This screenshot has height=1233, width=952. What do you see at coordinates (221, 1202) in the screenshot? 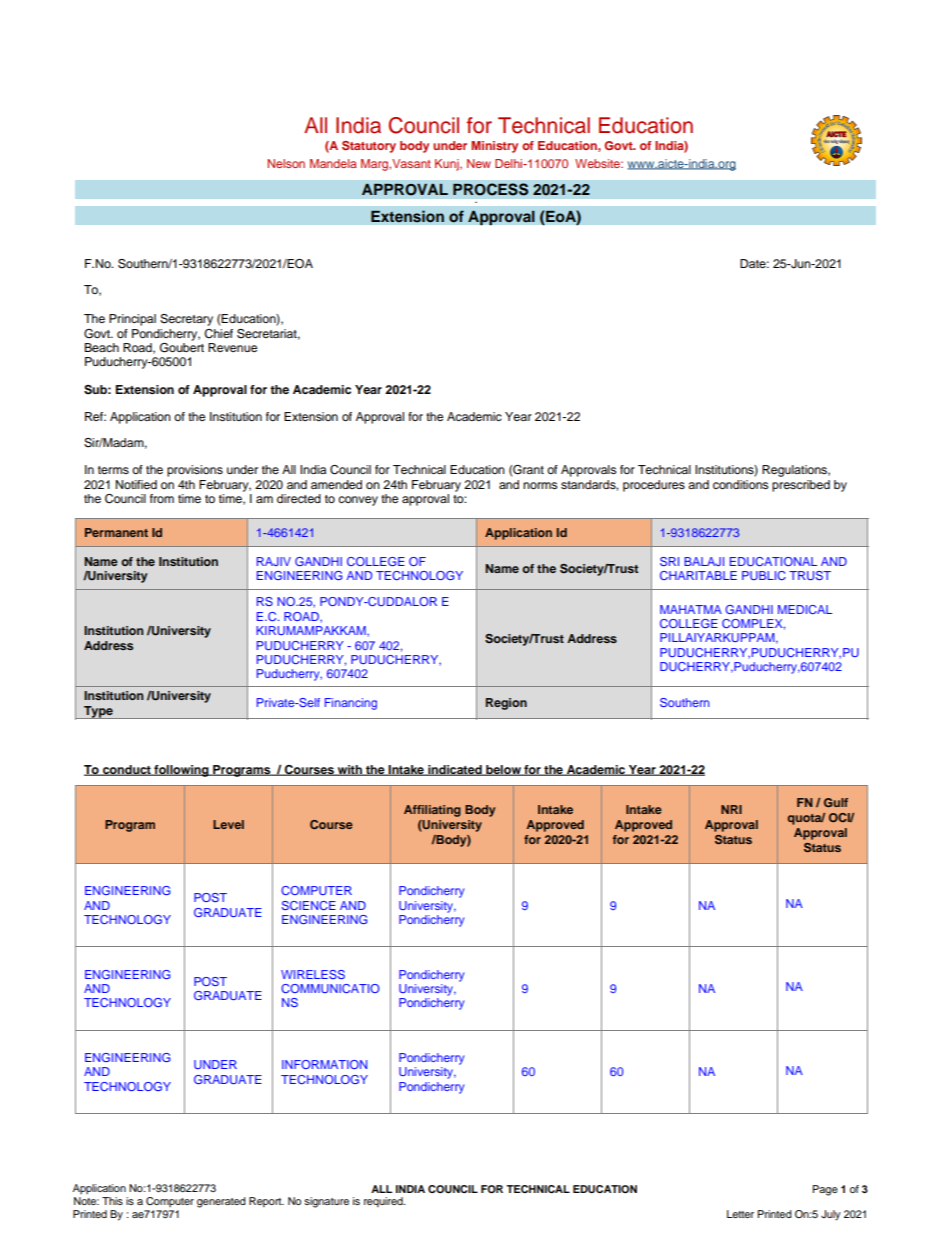
I see `generated` at bounding box center [221, 1202].
